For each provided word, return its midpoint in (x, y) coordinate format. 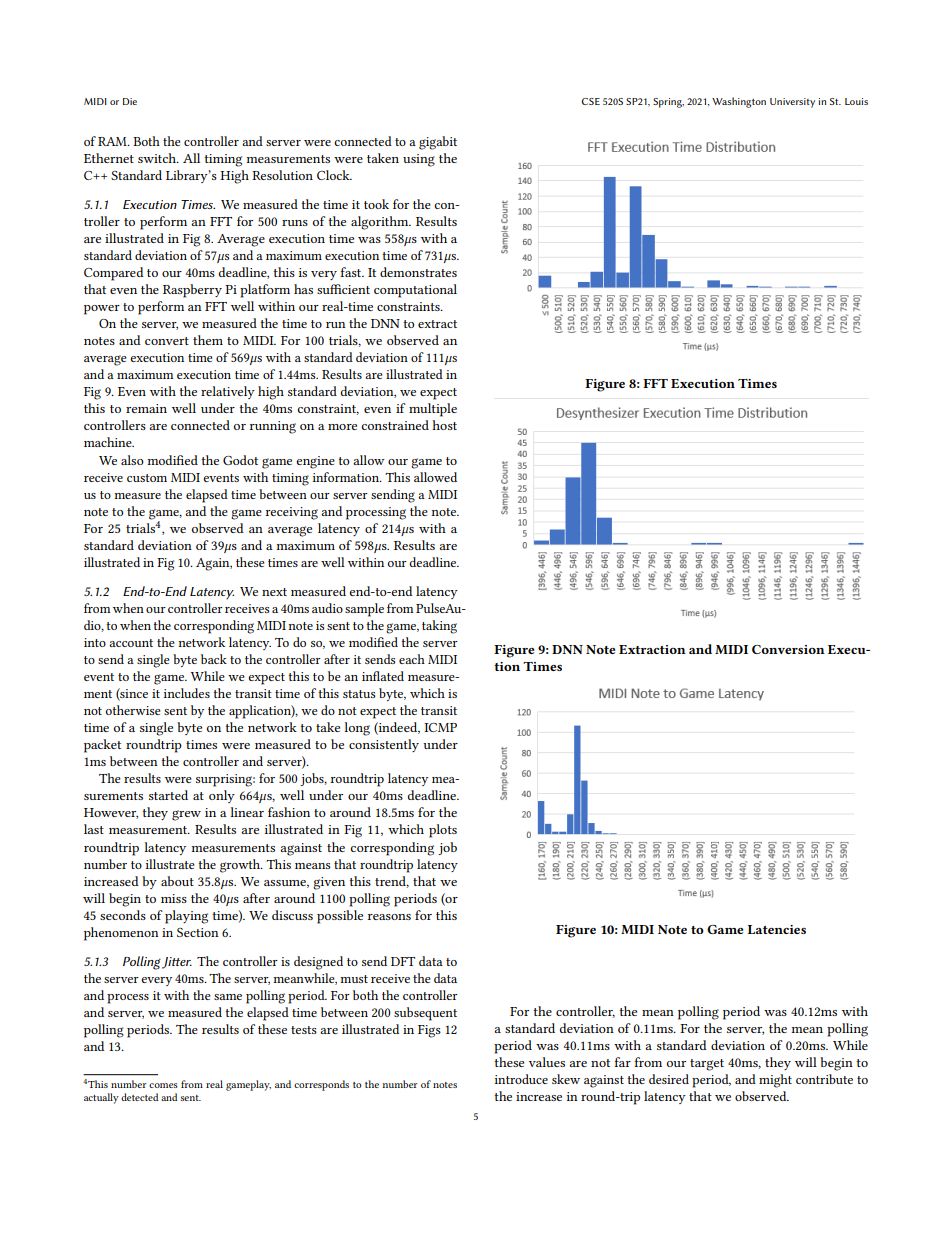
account (131, 643)
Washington (739, 102)
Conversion (788, 649)
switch (158, 158)
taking (439, 627)
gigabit (438, 143)
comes (163, 1085)
